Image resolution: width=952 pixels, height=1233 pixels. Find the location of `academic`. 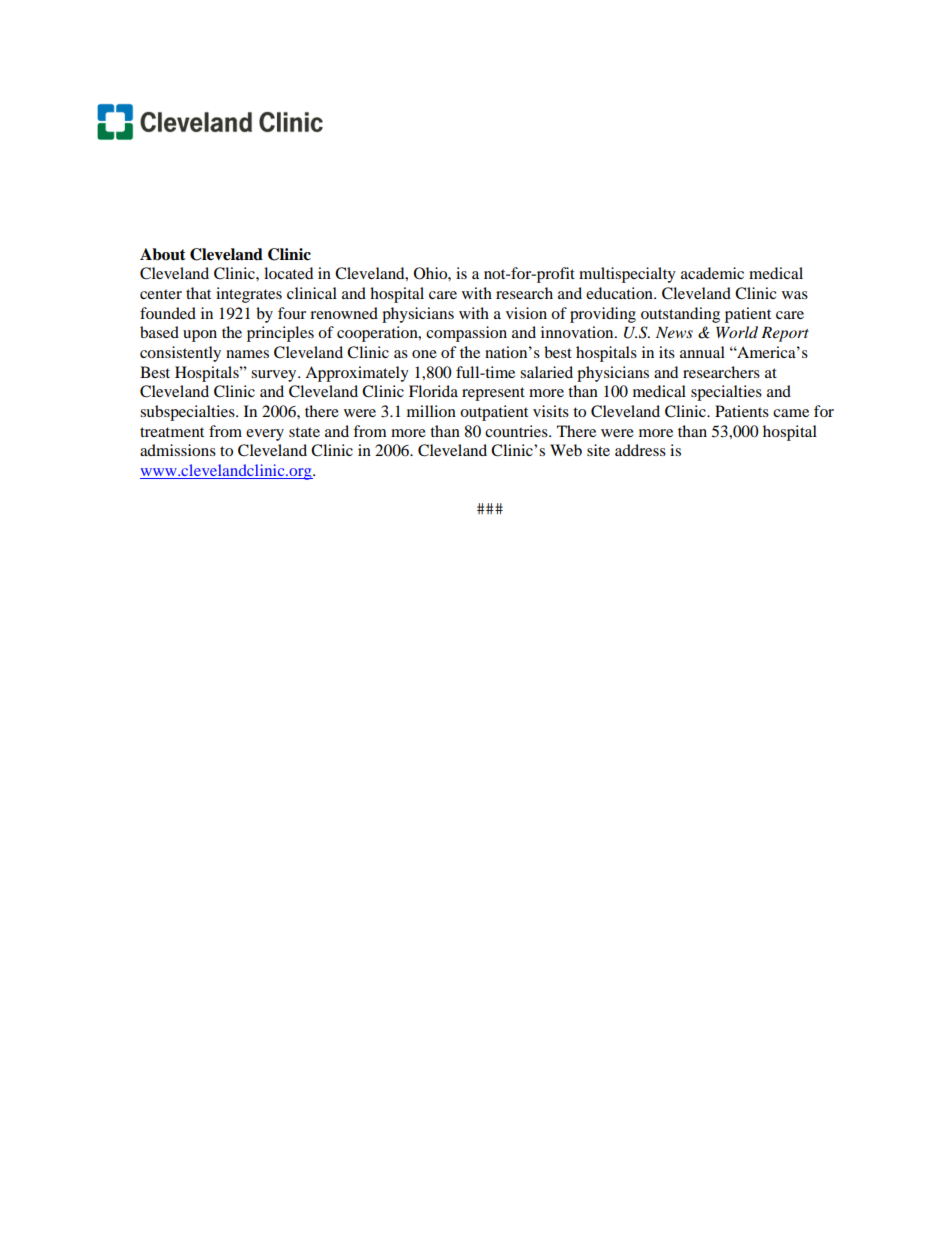

academic is located at coordinates (712, 273).
